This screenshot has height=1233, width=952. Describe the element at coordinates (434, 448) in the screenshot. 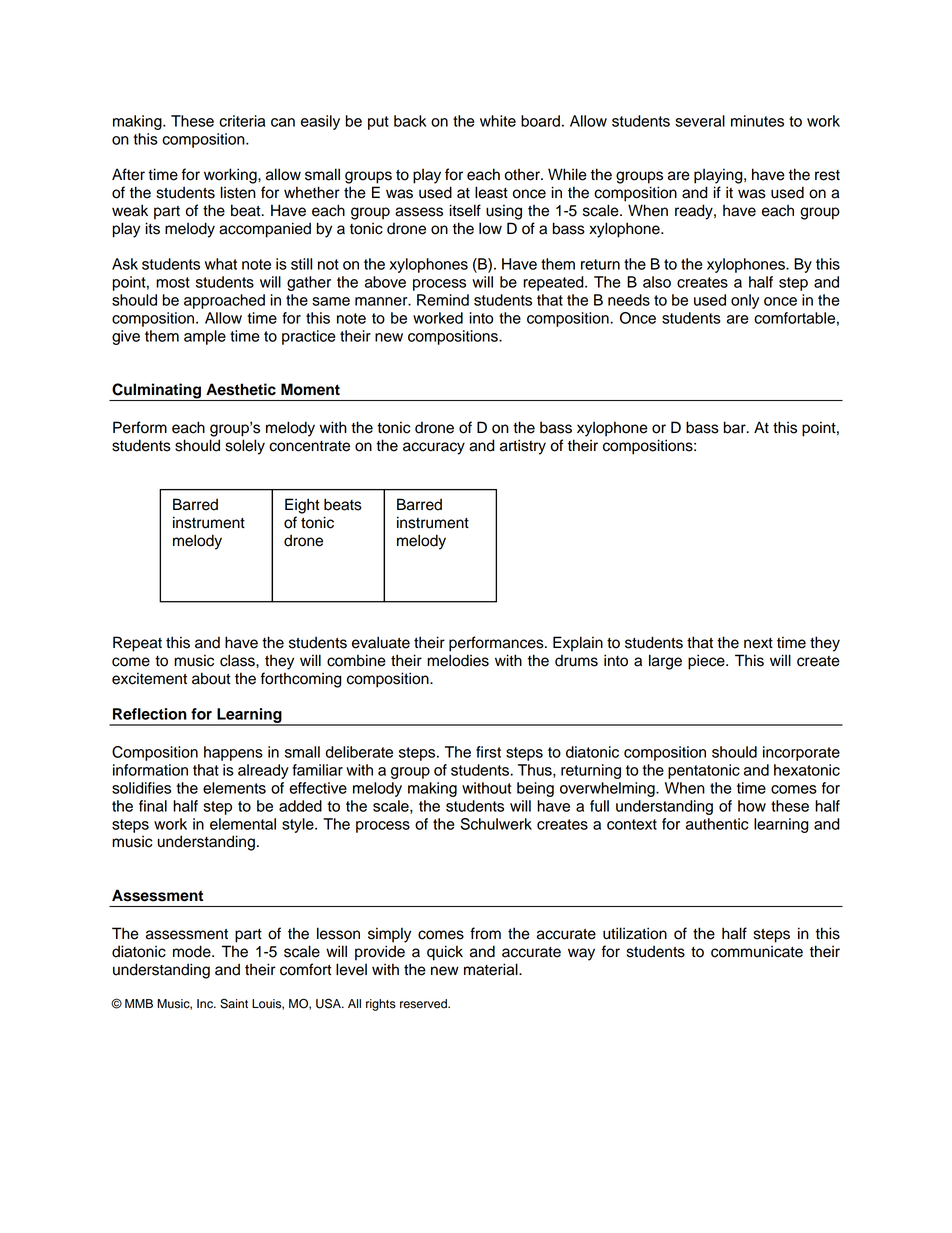

I see `accuracy` at that location.
